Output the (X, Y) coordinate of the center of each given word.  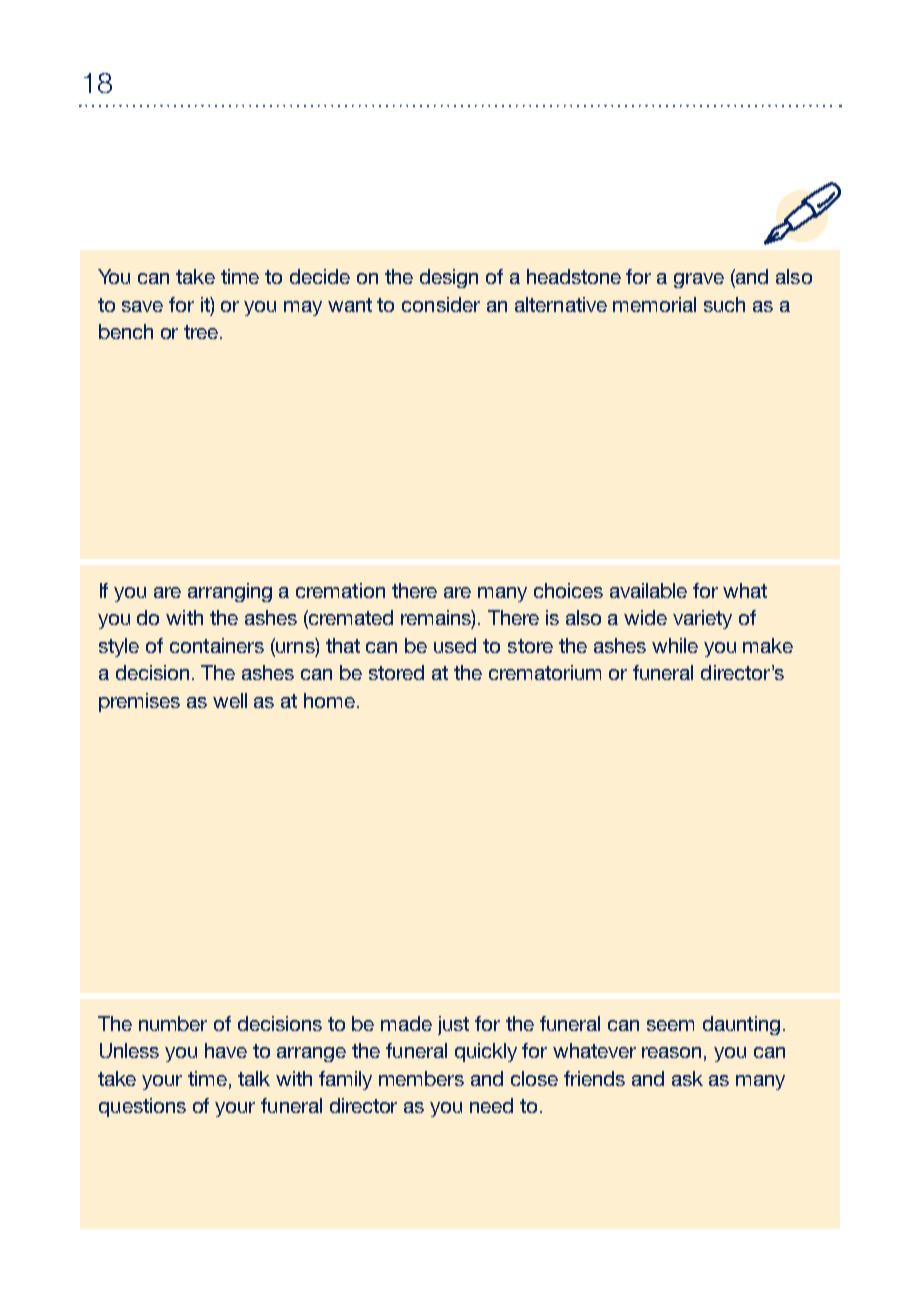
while (675, 645)
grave (699, 280)
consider (441, 304)
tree (203, 332)
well (230, 700)
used (455, 645)
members (421, 1078)
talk (254, 1078)
